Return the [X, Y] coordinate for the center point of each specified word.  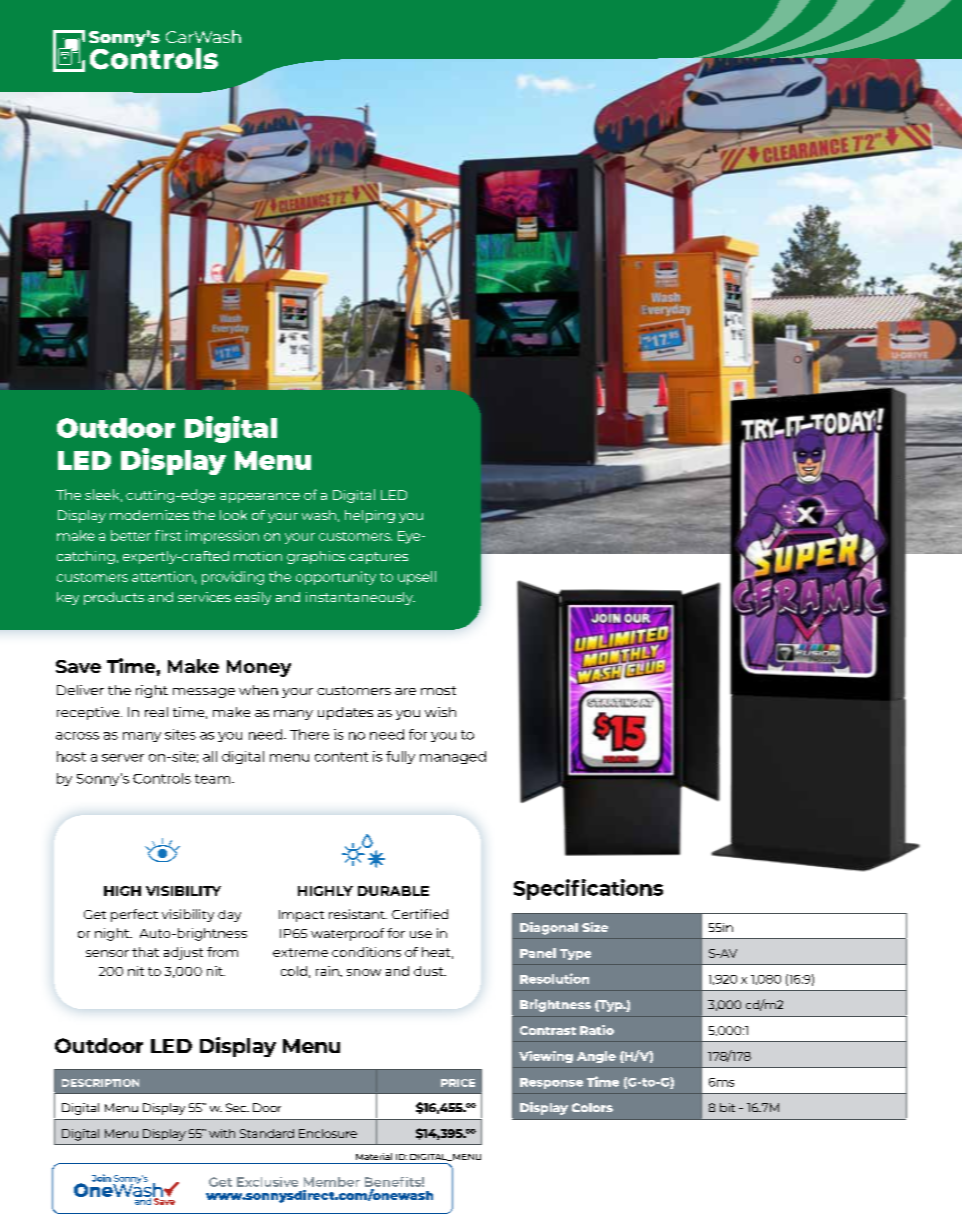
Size [595, 927]
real [156, 712]
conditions [366, 952]
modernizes [149, 515]
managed [453, 757]
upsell [417, 578]
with [222, 1133]
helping [370, 516]
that [145, 952]
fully [400, 757]
